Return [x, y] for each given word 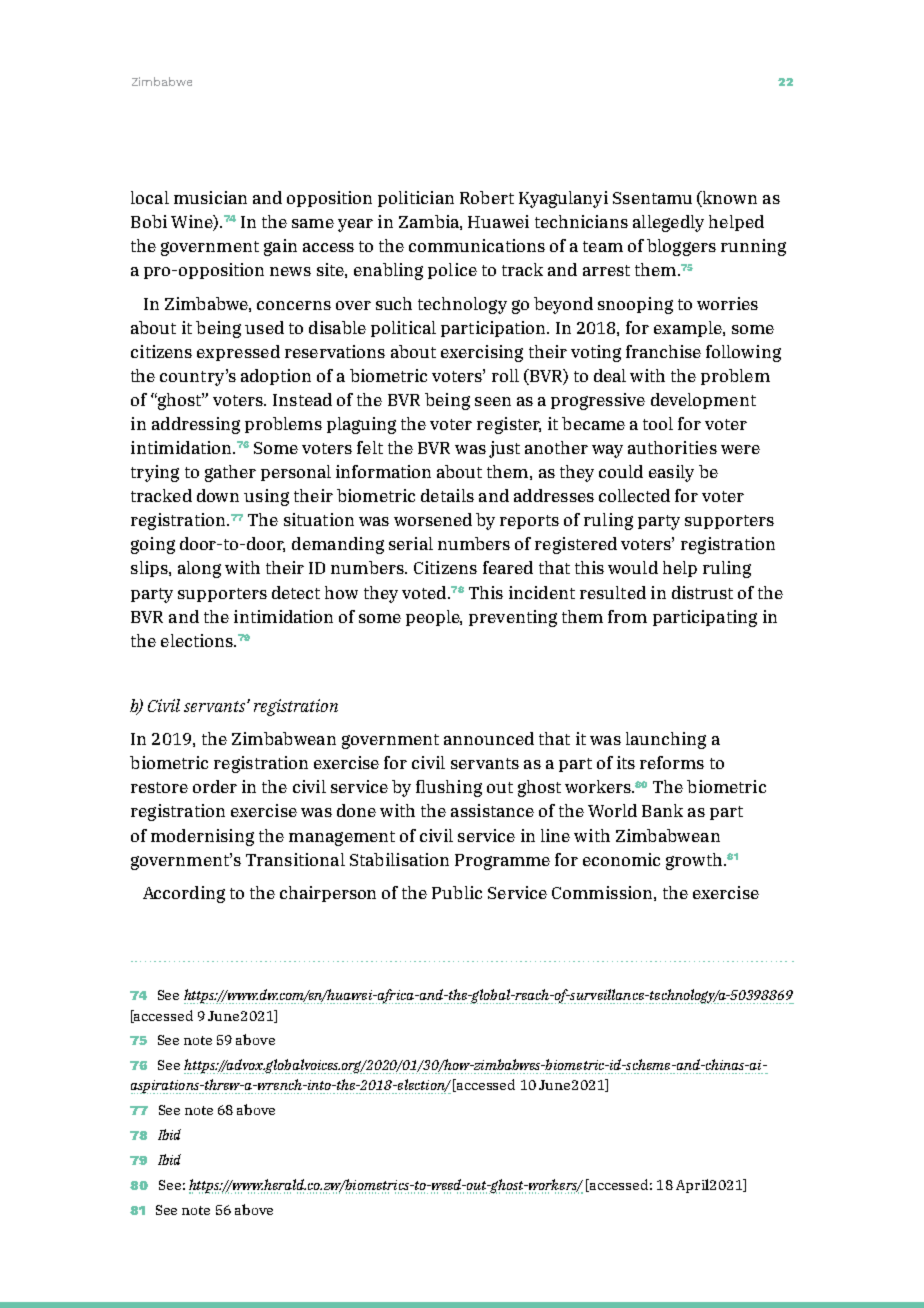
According [184, 894]
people [434, 618]
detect [296, 592]
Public [457, 892]
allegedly [668, 223]
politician [416, 199]
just [504, 449]
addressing [196, 425]
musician [210, 197]
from [627, 616]
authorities [672, 447]
